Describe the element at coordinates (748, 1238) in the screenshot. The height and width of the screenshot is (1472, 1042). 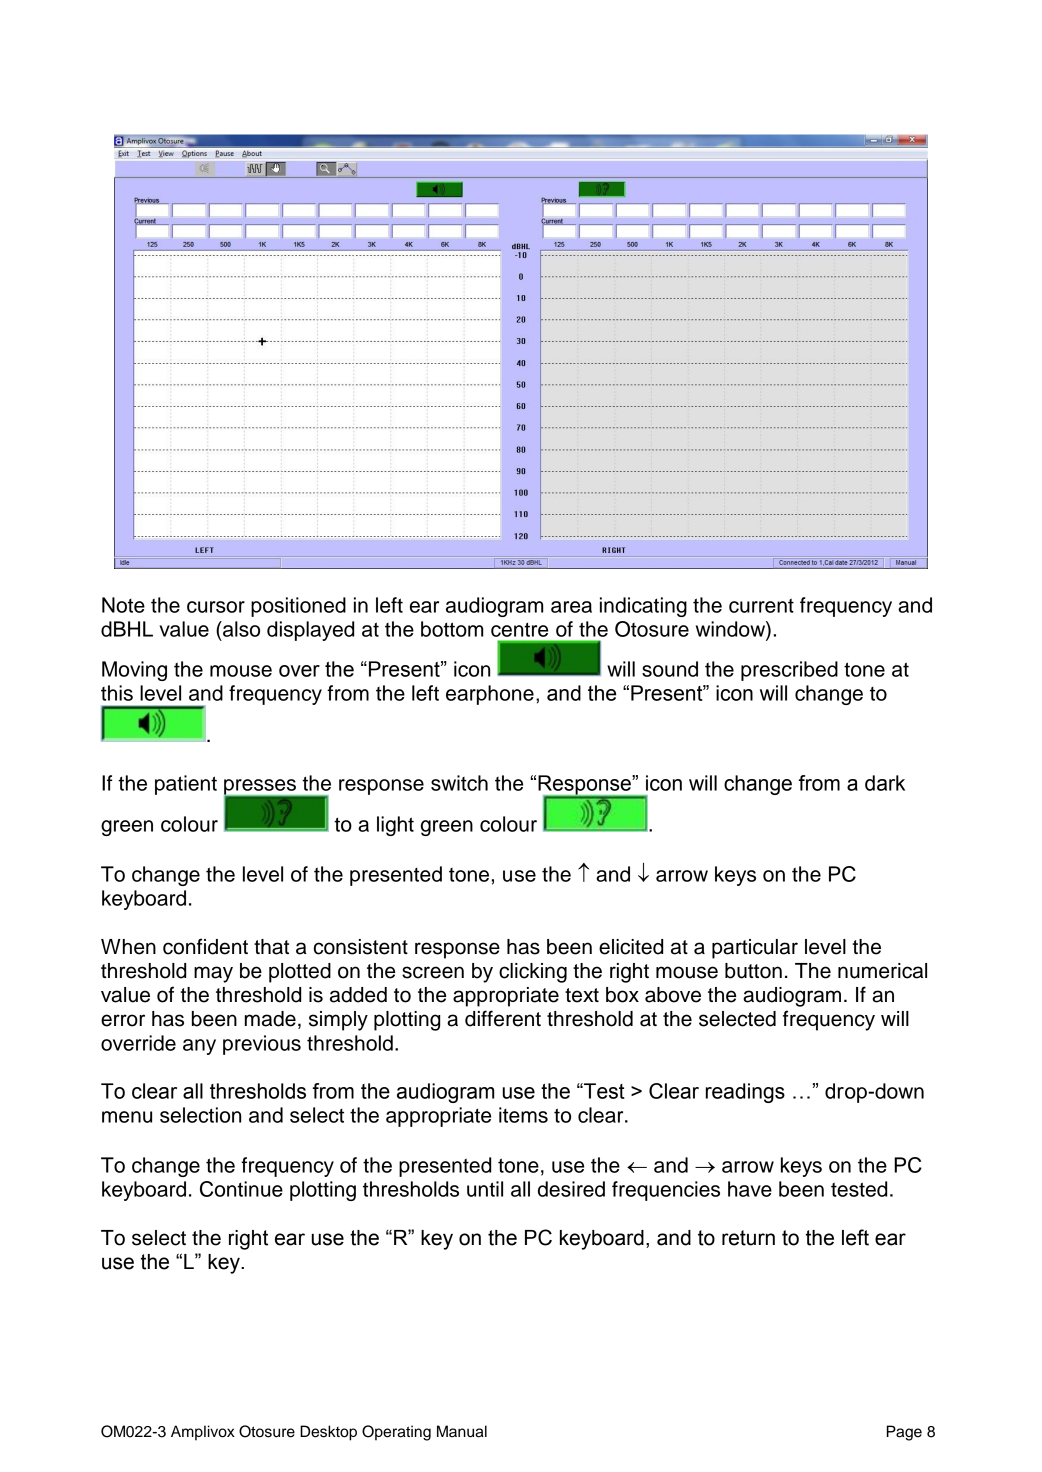
I see `return` at that location.
